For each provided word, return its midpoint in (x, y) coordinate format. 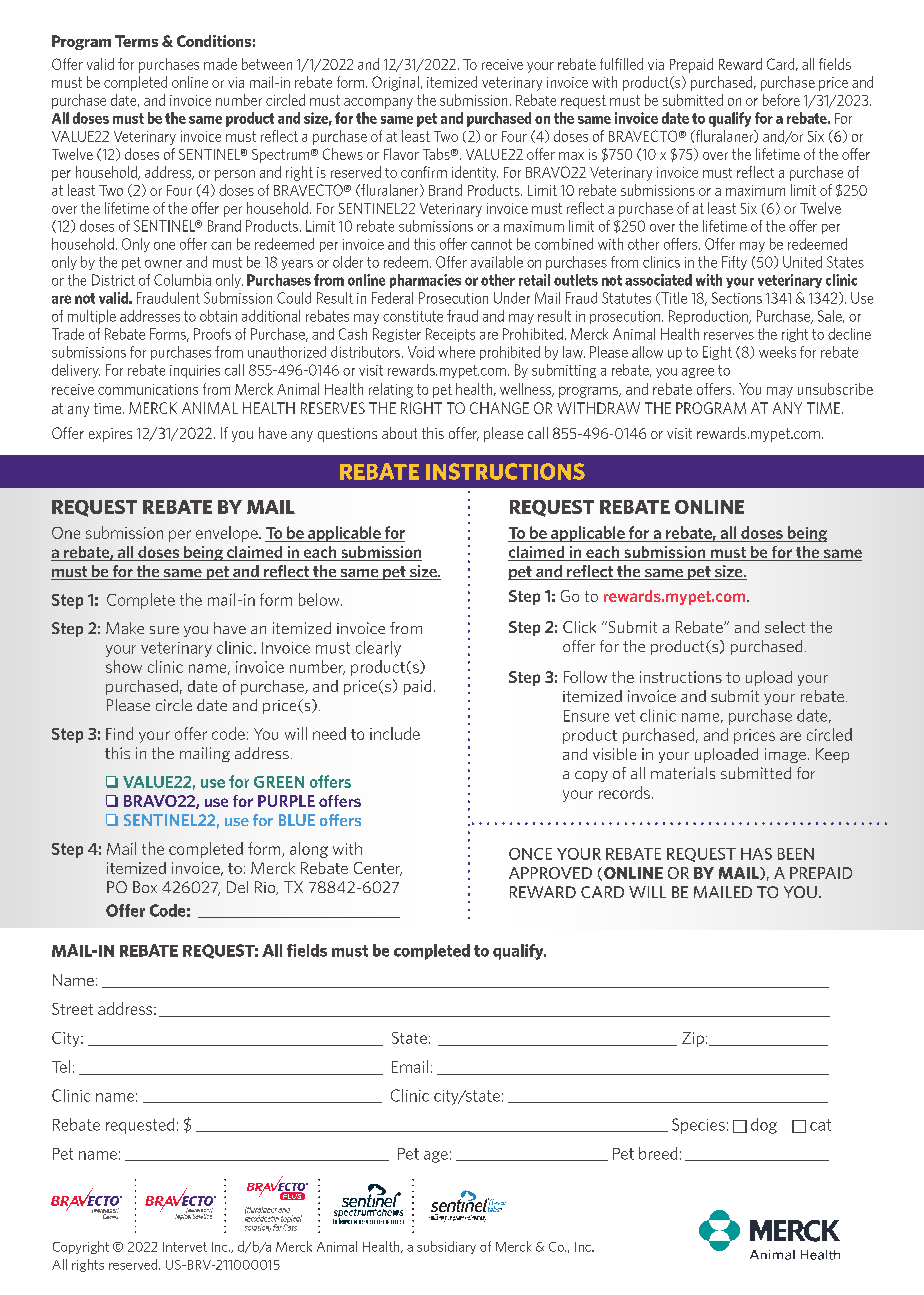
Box (145, 887)
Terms (136, 41)
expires (110, 435)
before (781, 100)
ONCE (530, 854)
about (399, 433)
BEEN (796, 854)
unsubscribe (835, 389)
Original (395, 83)
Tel (61, 1066)
